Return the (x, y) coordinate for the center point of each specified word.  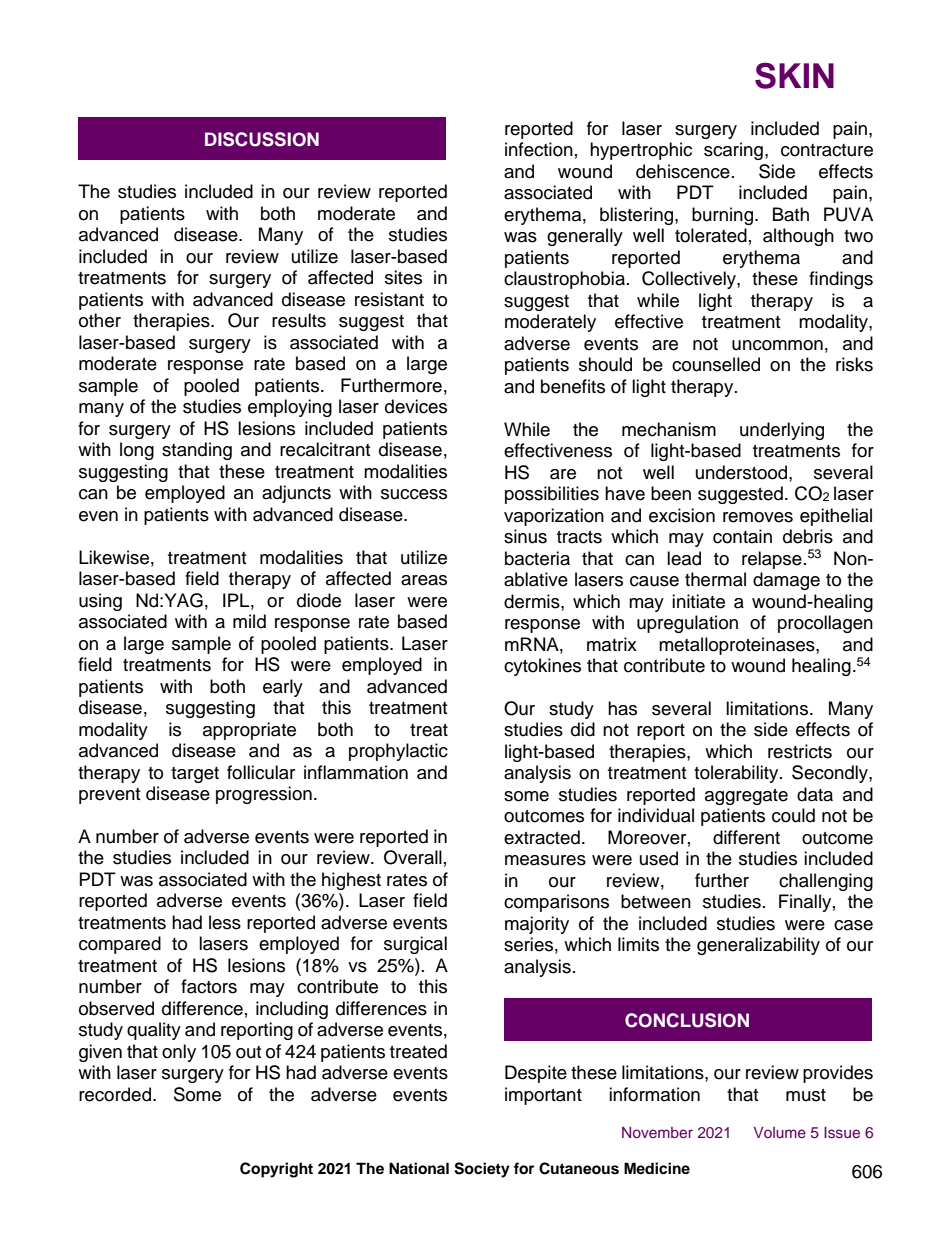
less (225, 922)
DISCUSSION (262, 139)
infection (539, 149)
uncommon (777, 345)
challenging (826, 882)
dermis (533, 601)
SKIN (794, 75)
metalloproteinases (738, 646)
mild (249, 621)
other (100, 320)
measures (545, 860)
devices (416, 406)
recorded (115, 1094)
